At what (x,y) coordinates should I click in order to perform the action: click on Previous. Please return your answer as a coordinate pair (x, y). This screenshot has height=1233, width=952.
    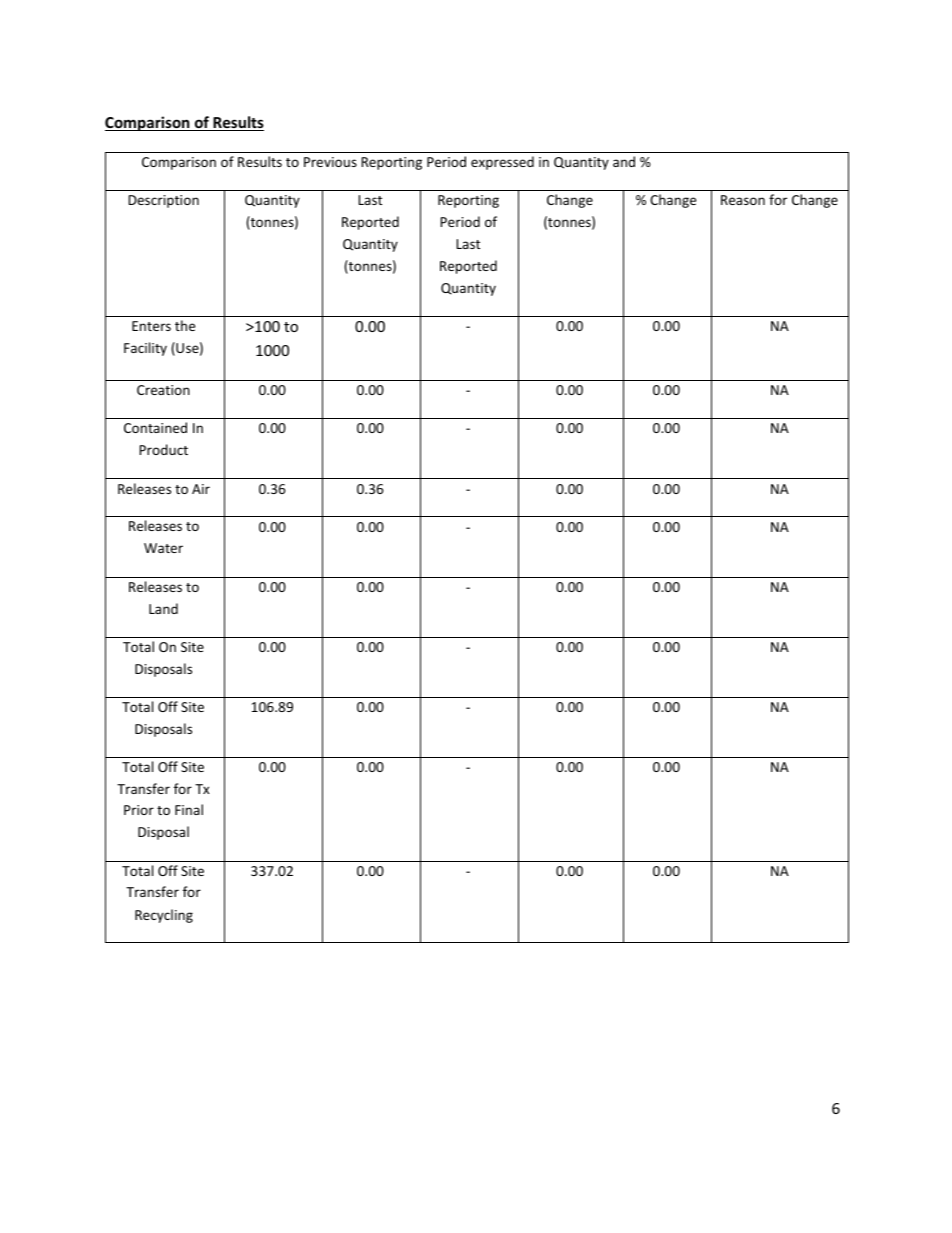
    Looking at the image, I should click on (330, 162).
